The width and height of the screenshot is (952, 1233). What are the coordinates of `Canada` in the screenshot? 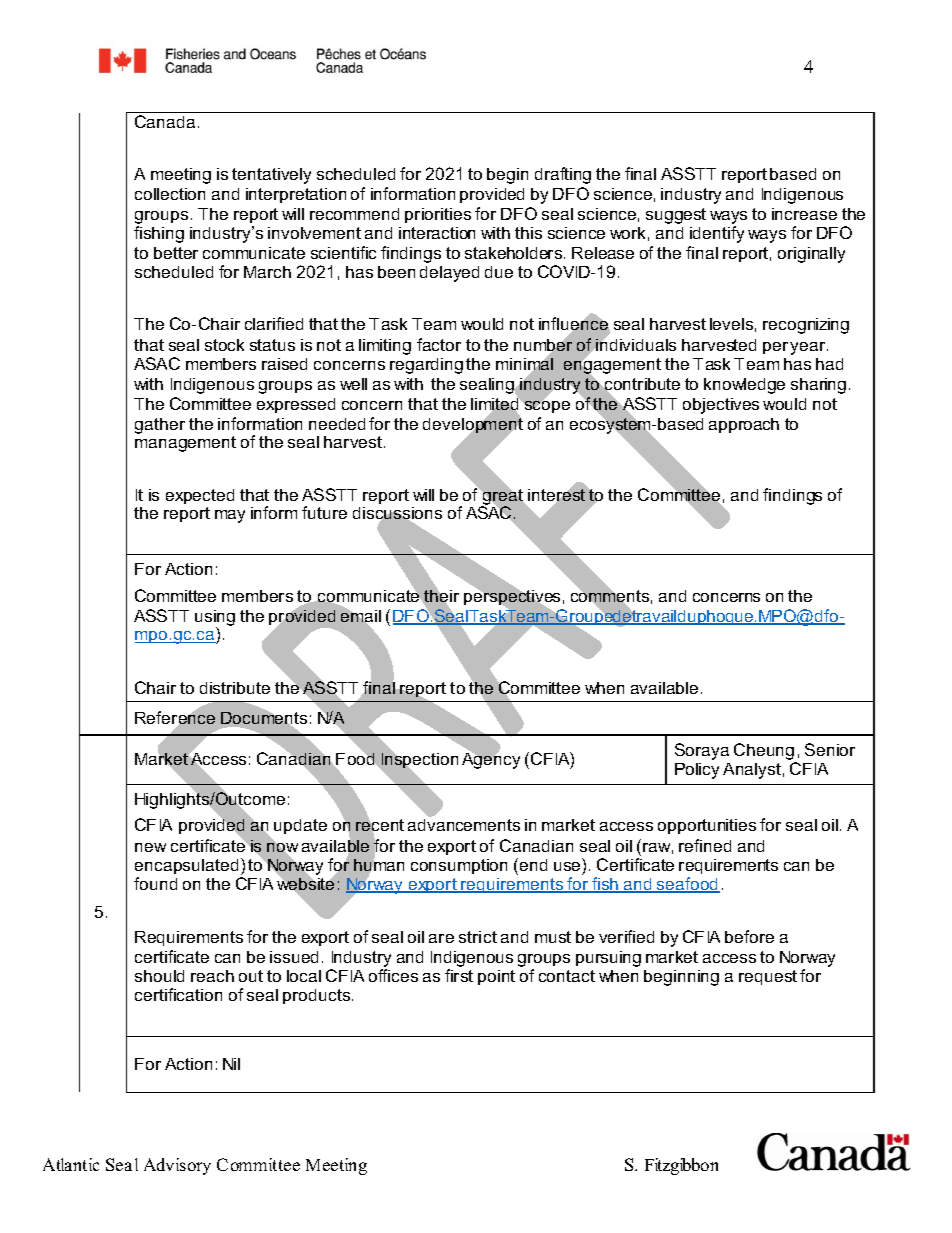 It's located at (165, 121).
